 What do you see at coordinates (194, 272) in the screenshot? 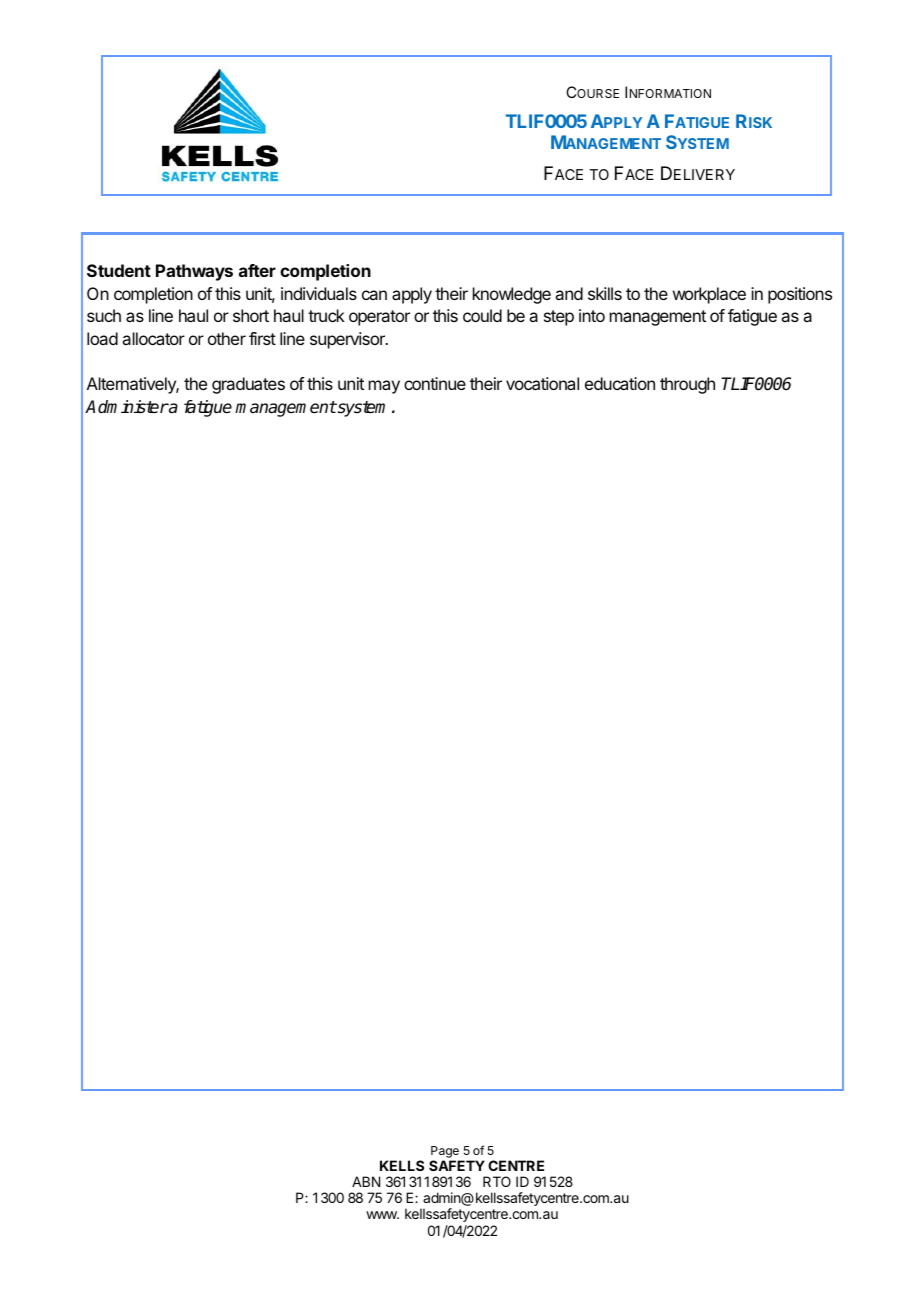
I see `Pathways` at bounding box center [194, 272].
